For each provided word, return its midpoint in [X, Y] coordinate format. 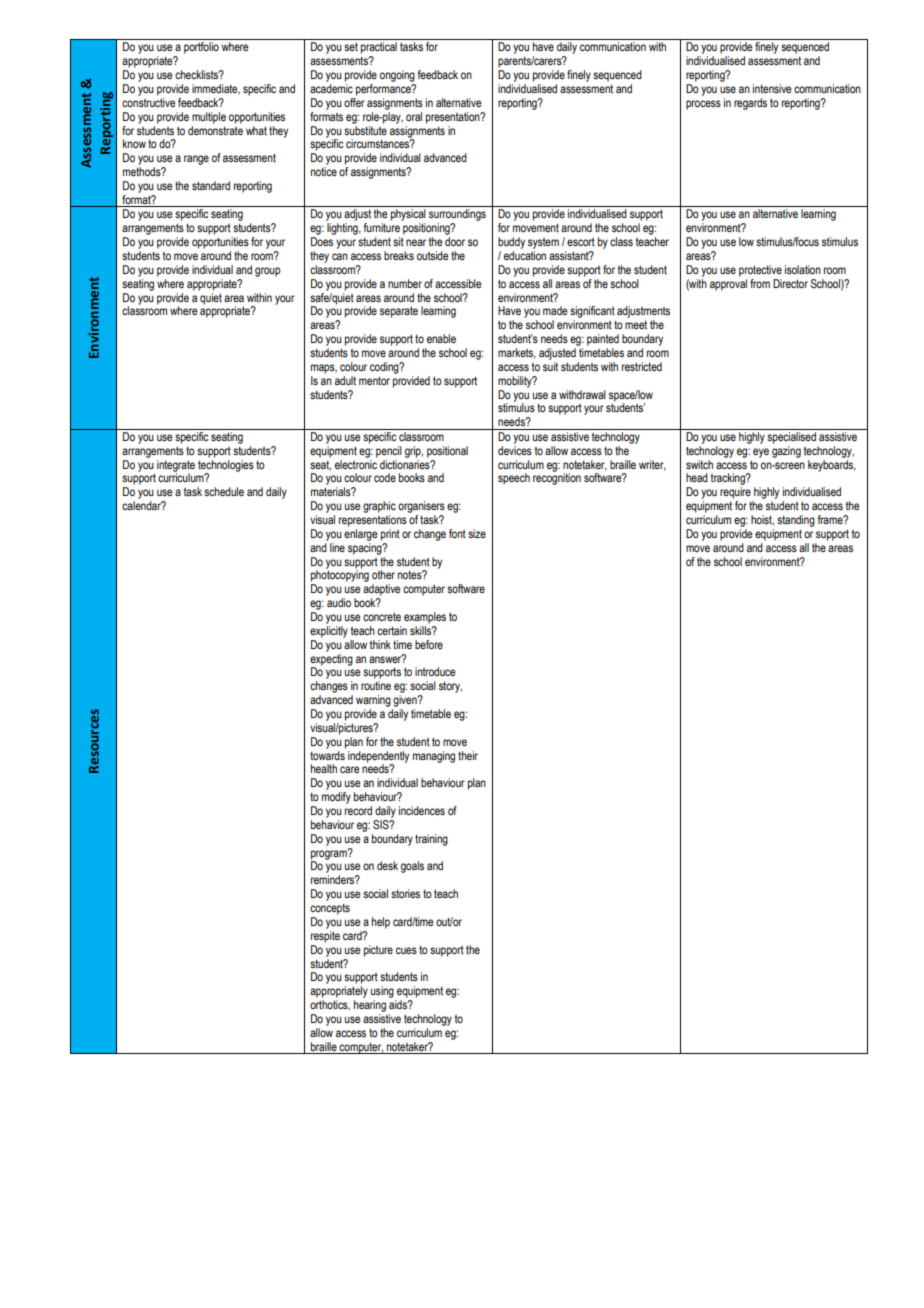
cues [406, 950]
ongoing [397, 76]
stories [405, 893]
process [703, 105]
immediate [216, 89]
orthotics [330, 1005]
